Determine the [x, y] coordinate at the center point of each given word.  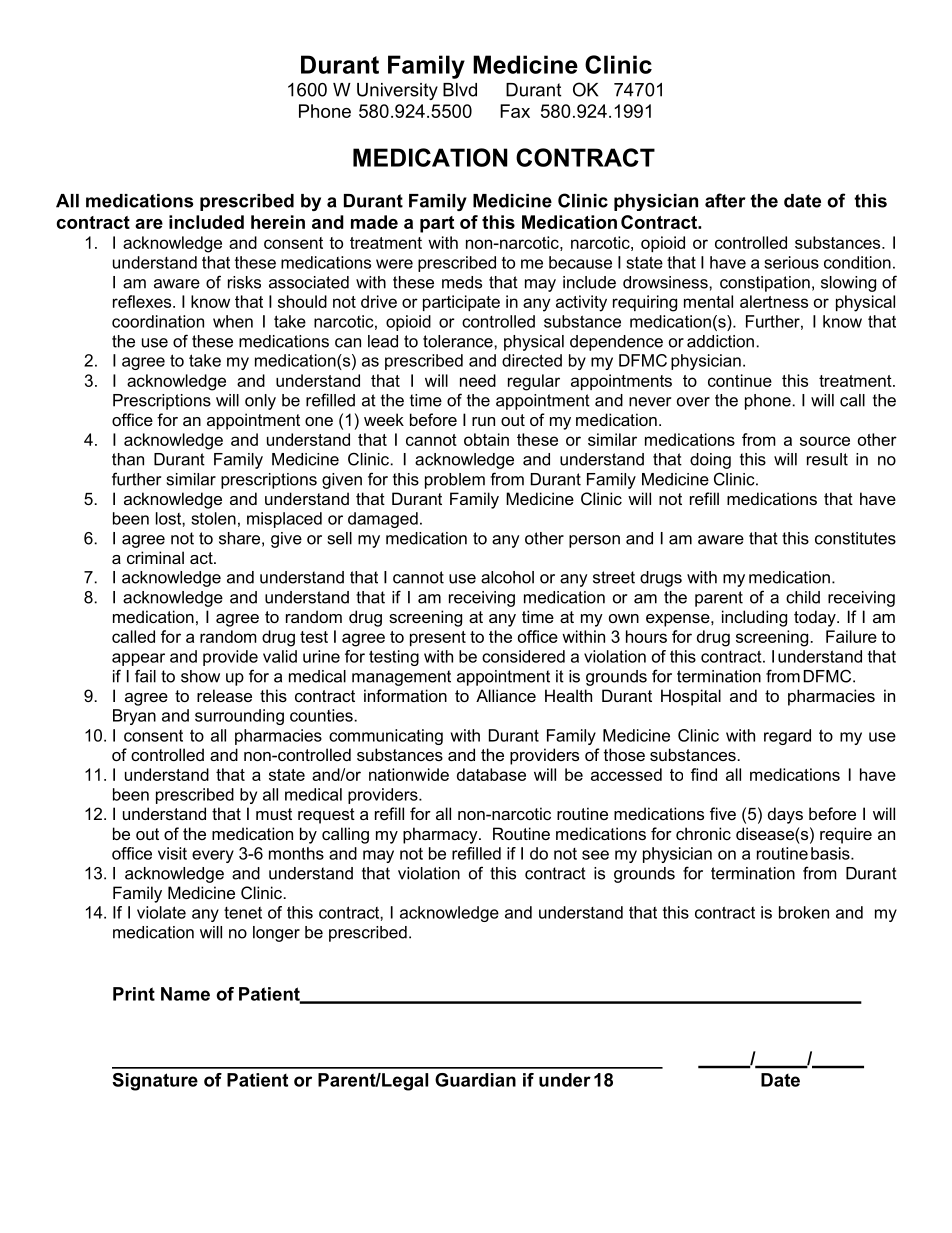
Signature [155, 1082]
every [213, 856]
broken [804, 912]
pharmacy [441, 835]
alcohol [507, 577]
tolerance [459, 341]
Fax [515, 111]
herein [278, 222]
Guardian [475, 1080]
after [725, 200]
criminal [155, 557]
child [803, 597]
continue [740, 380]
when [233, 321]
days [785, 815]
